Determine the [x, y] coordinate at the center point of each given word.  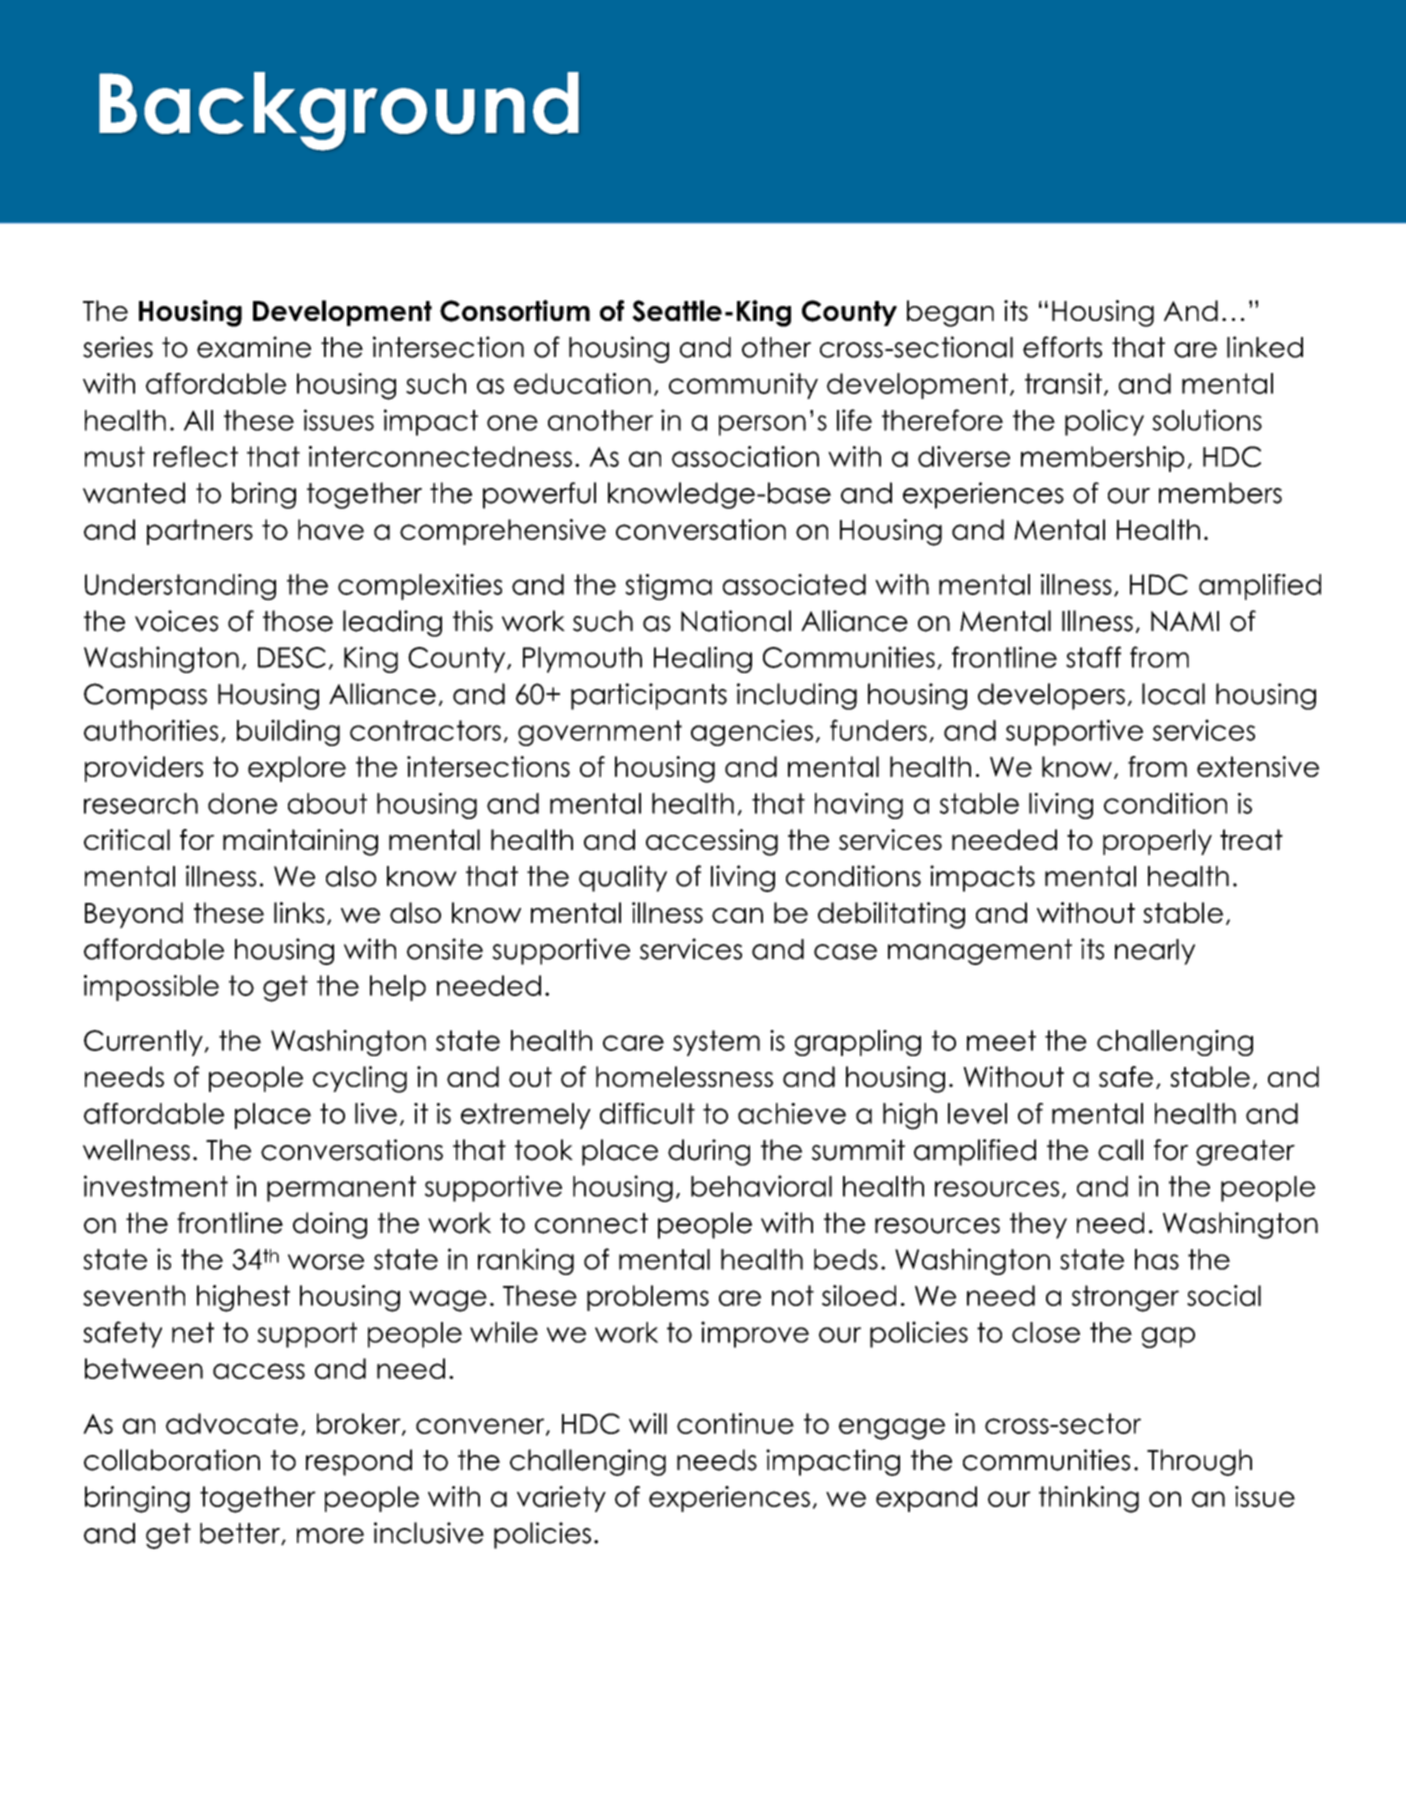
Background [339, 111]
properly [1157, 842]
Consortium [515, 311]
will [648, 1423]
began [950, 313]
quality [623, 878]
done [242, 803]
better [241, 1534]
